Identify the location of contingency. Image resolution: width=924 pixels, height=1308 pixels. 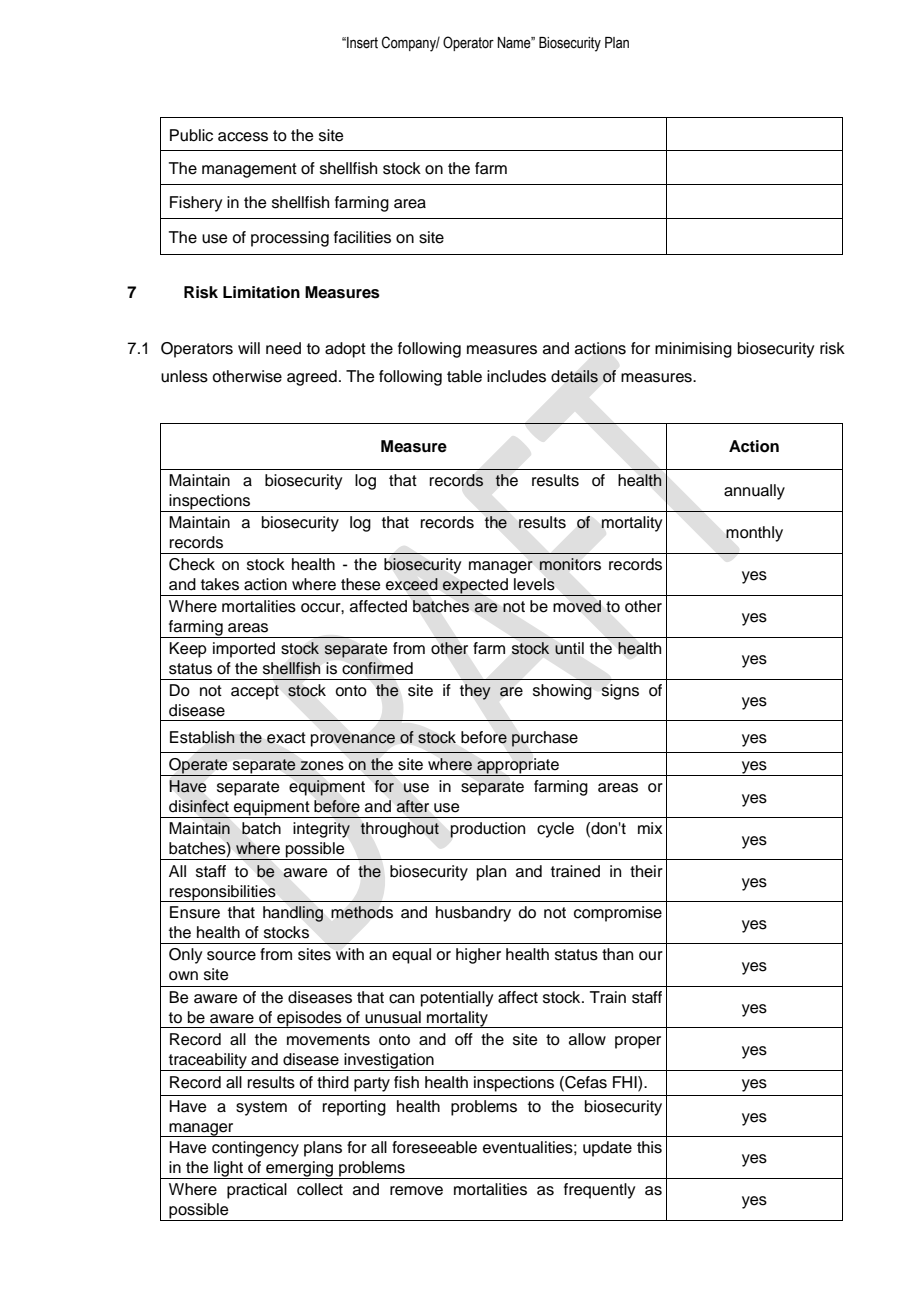
(255, 1149).
